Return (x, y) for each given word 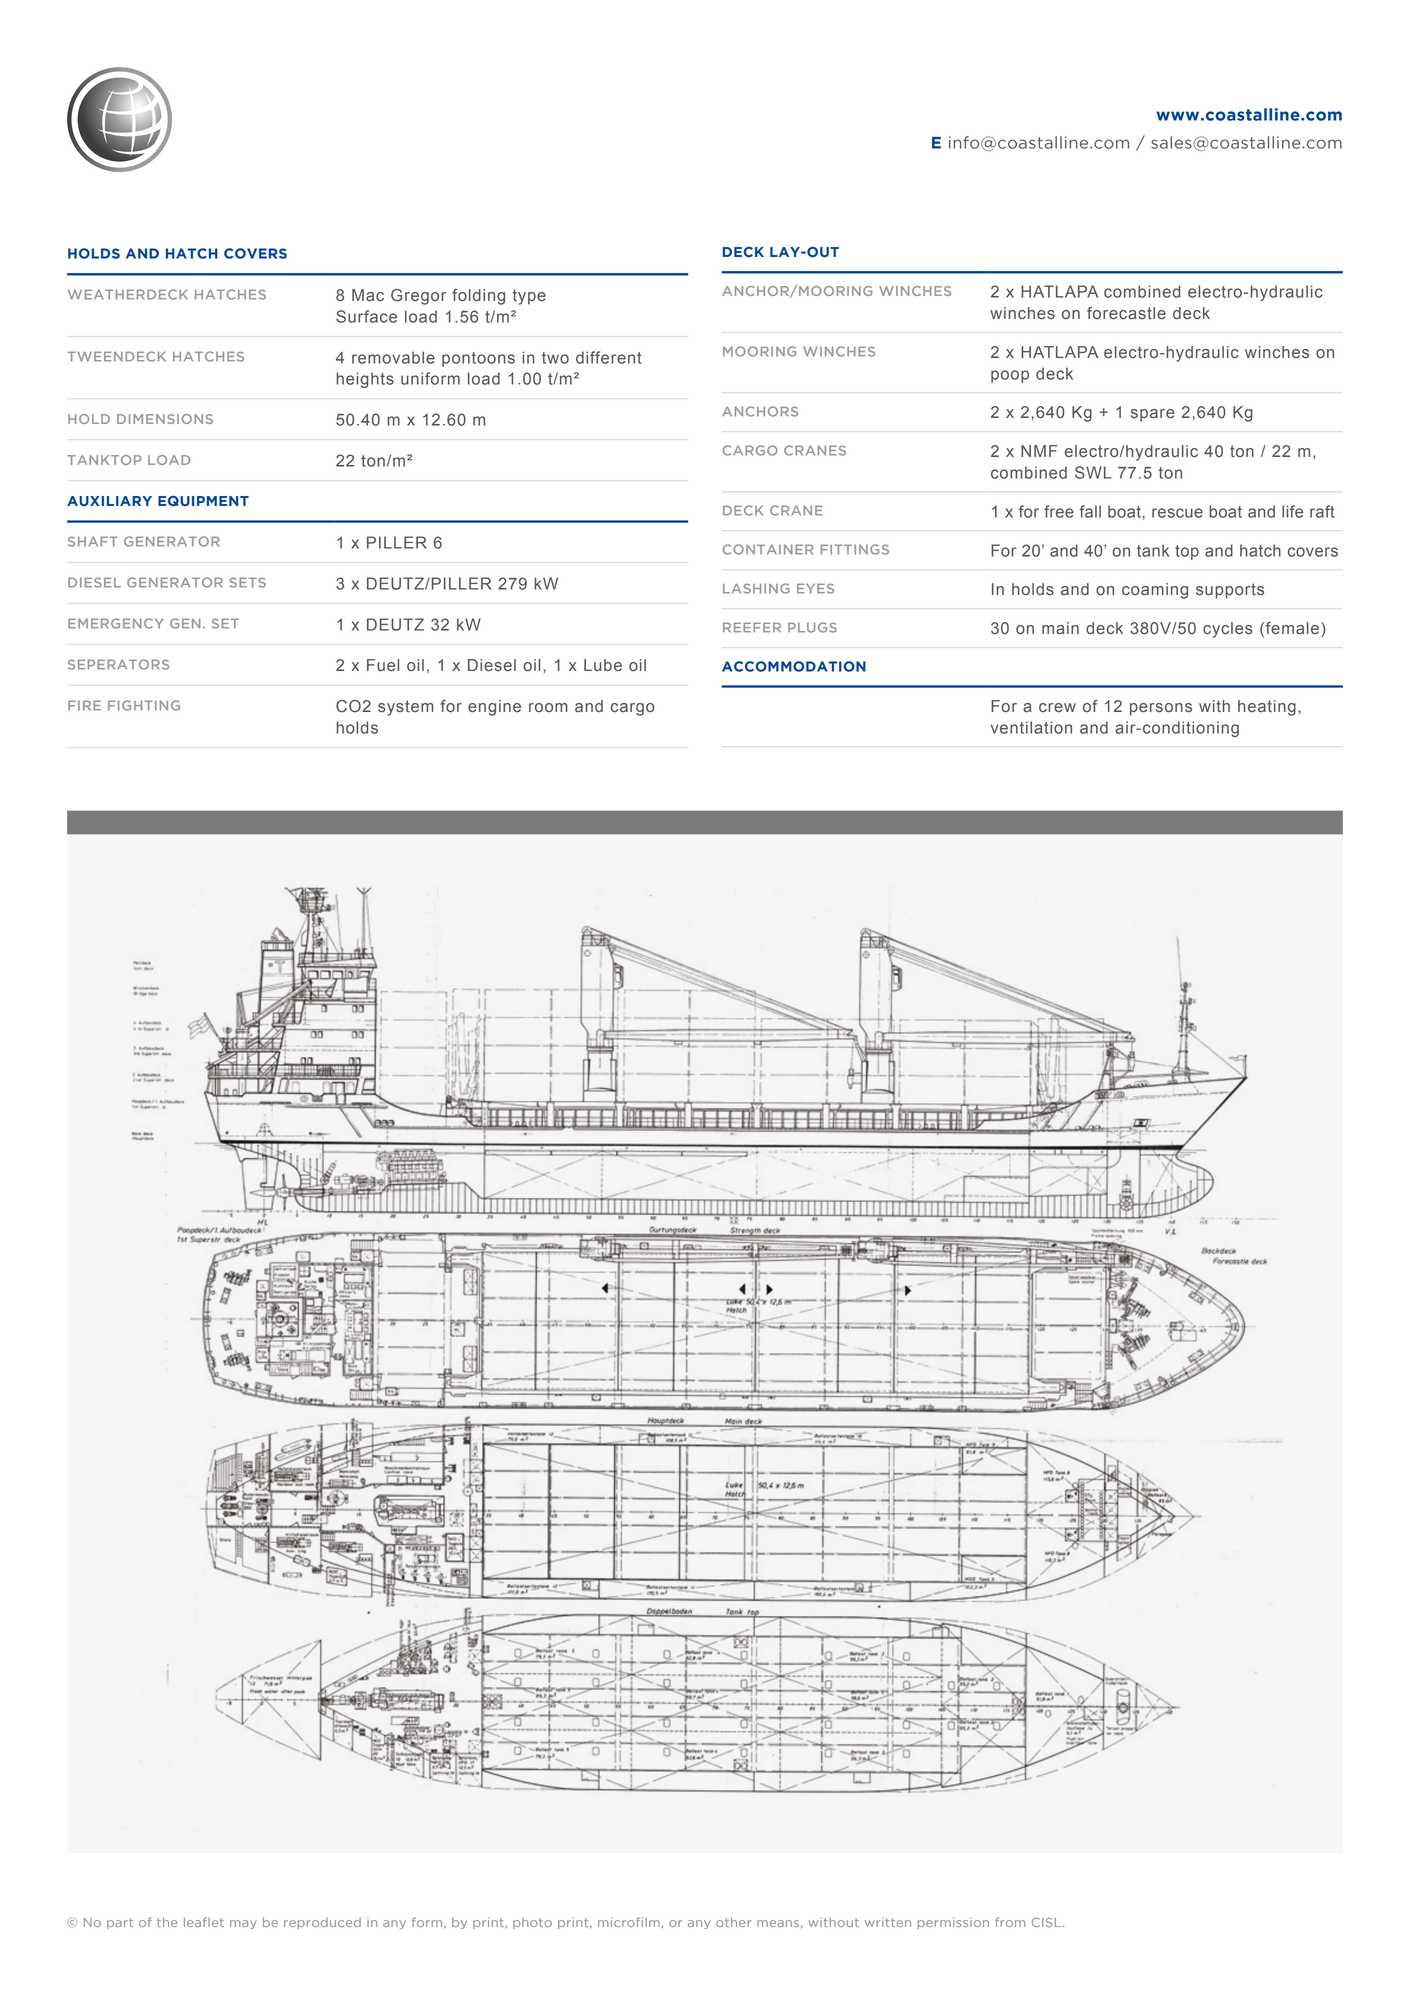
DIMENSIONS (165, 419)
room (548, 708)
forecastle (1126, 313)
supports (1230, 591)
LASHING (756, 588)
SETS (248, 582)
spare (1153, 415)
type (529, 297)
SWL (1093, 472)
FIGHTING (144, 705)
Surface (366, 316)
